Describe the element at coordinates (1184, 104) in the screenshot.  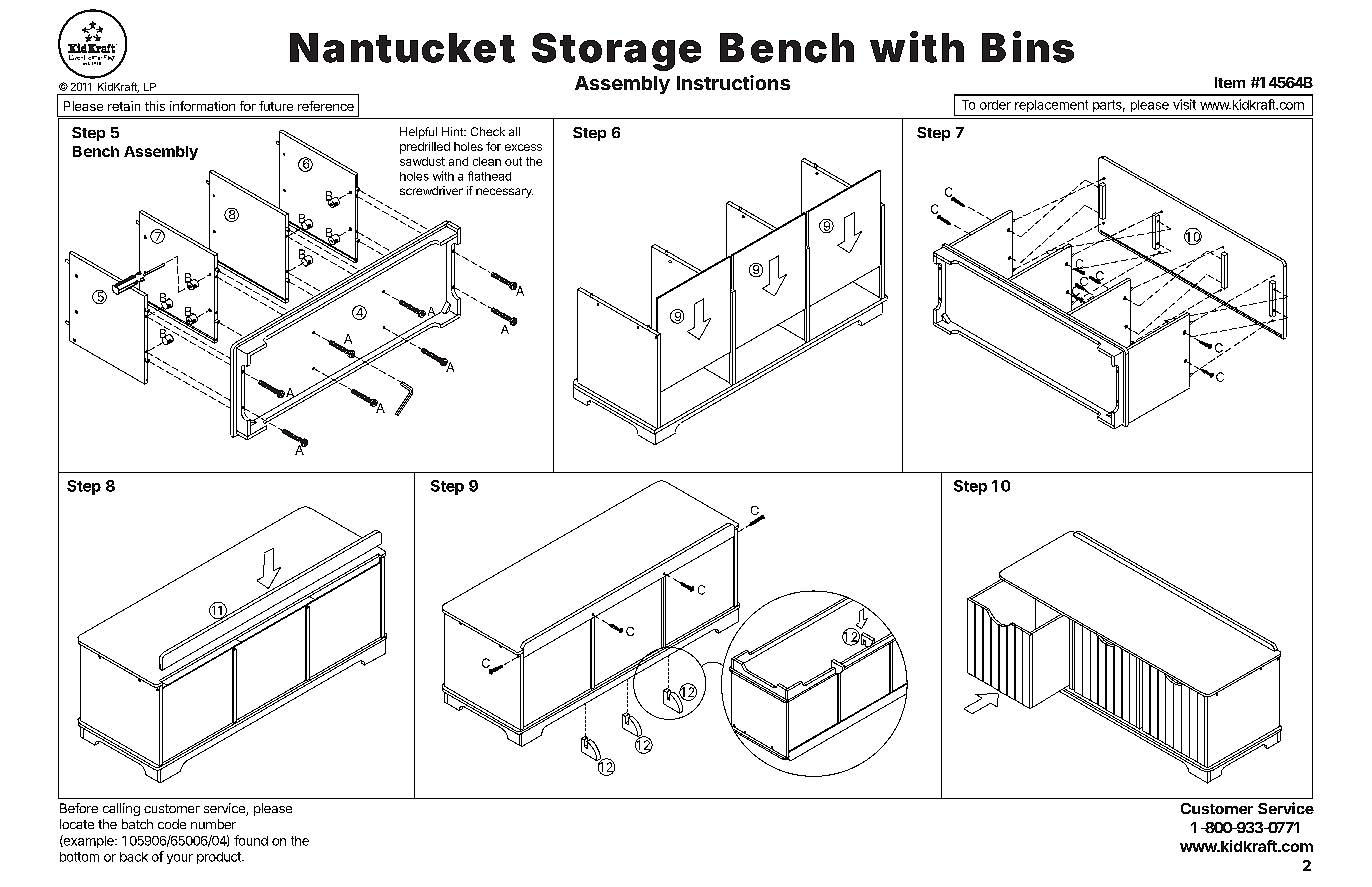
I see `visit` at that location.
